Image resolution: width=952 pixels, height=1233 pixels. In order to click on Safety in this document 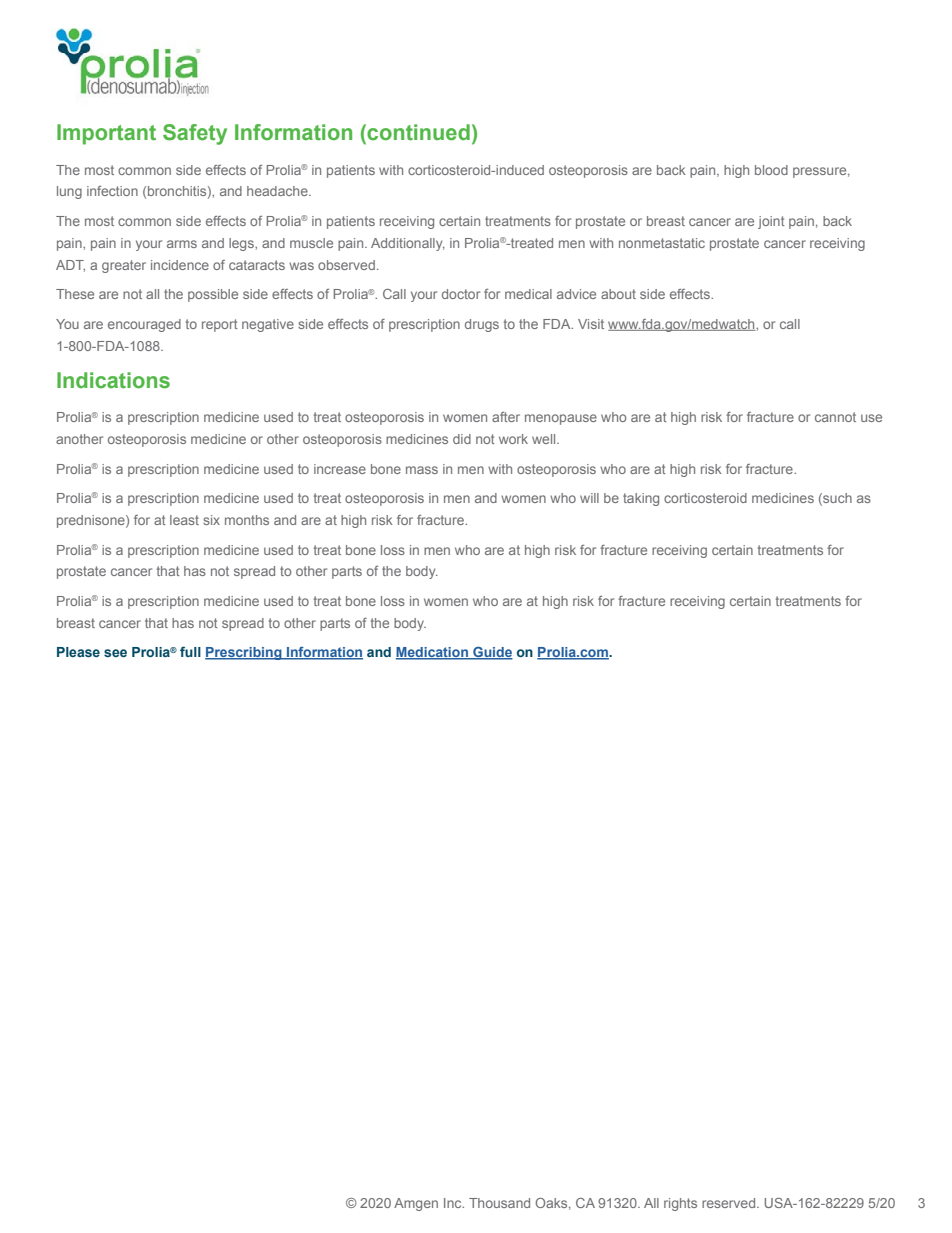, I will do `click(195, 134)`.
